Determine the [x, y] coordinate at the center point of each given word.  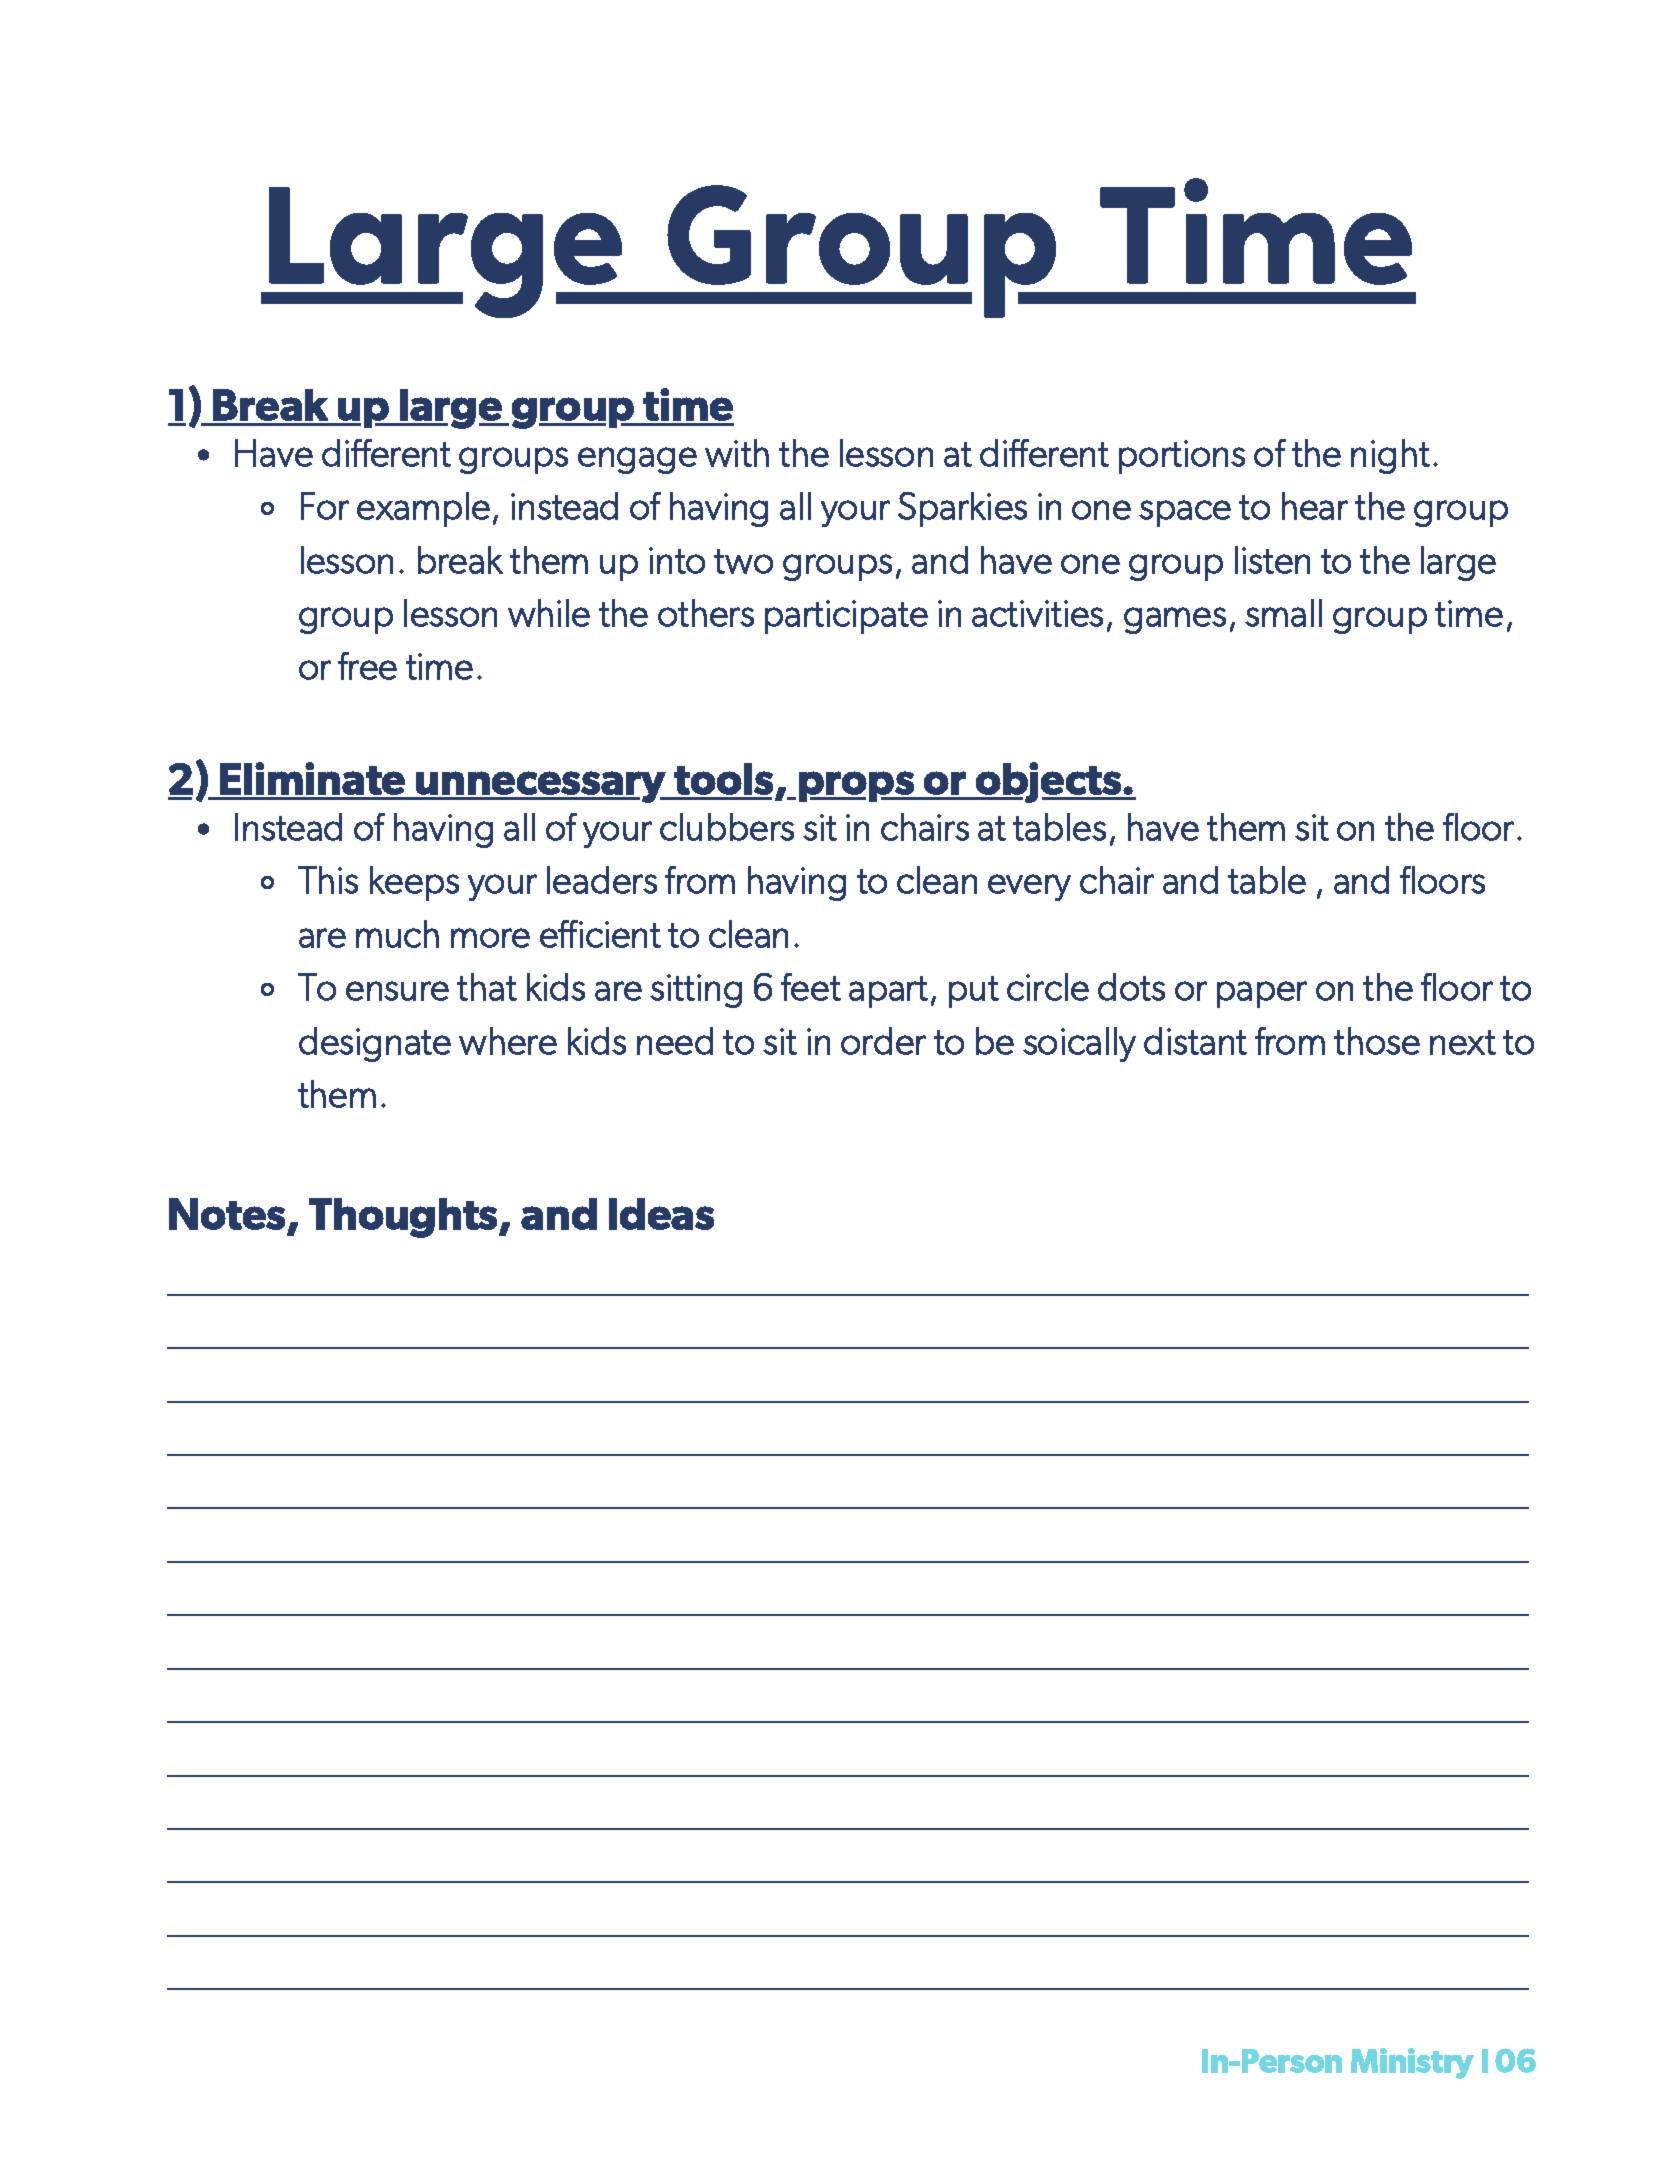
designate [375, 1044]
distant [1195, 1041]
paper [1262, 994]
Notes [227, 1214]
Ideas [661, 1214]
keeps [414, 883]
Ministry [1412, 2063]
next [1463, 1042]
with [737, 453]
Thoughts [404, 1218]
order [883, 1041]
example [423, 509]
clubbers [727, 827]
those [1377, 1041]
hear [1315, 506]
